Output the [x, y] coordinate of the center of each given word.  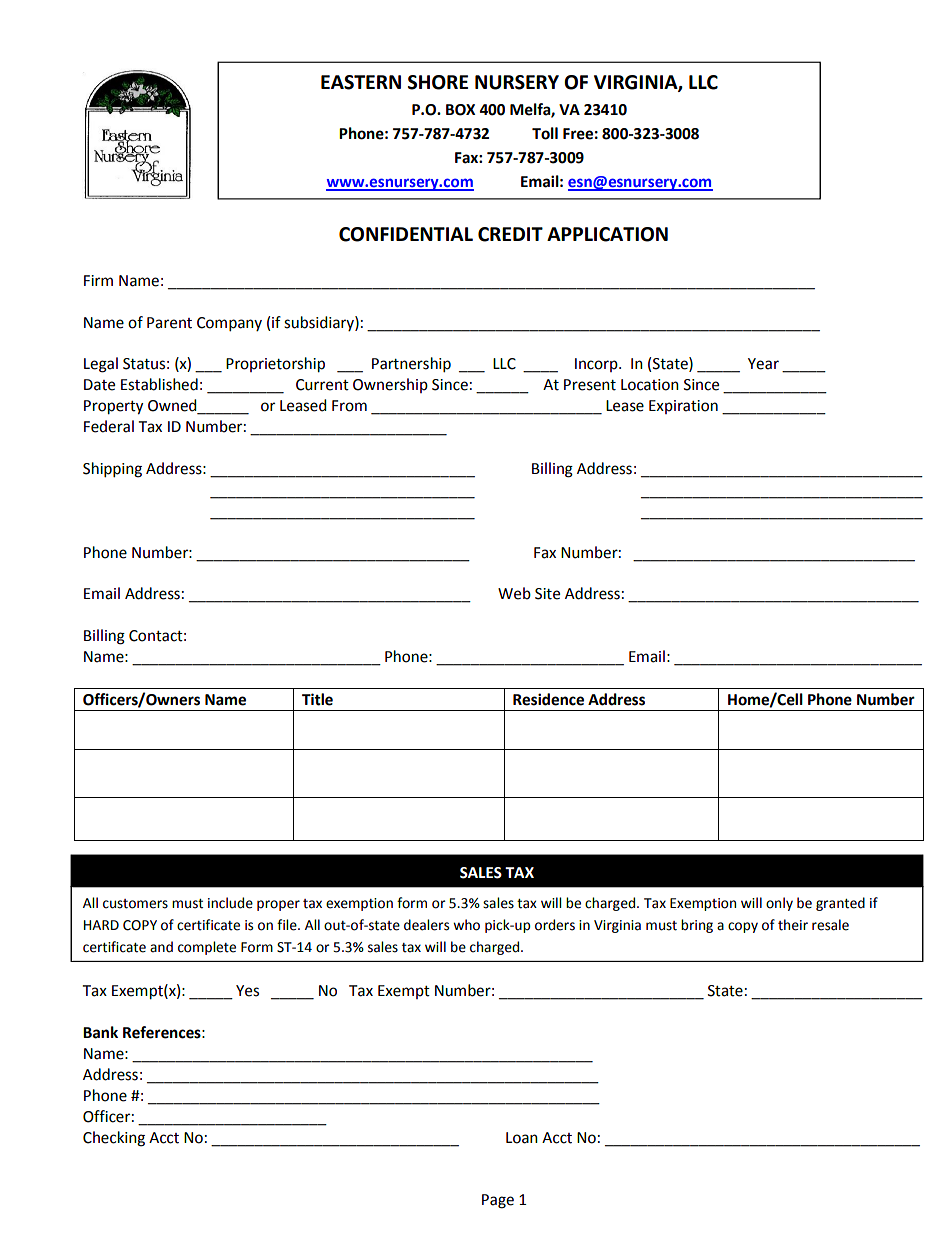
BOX [460, 110]
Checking [114, 1139]
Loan [522, 1138]
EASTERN [361, 82]
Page [498, 1201]
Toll [545, 133]
